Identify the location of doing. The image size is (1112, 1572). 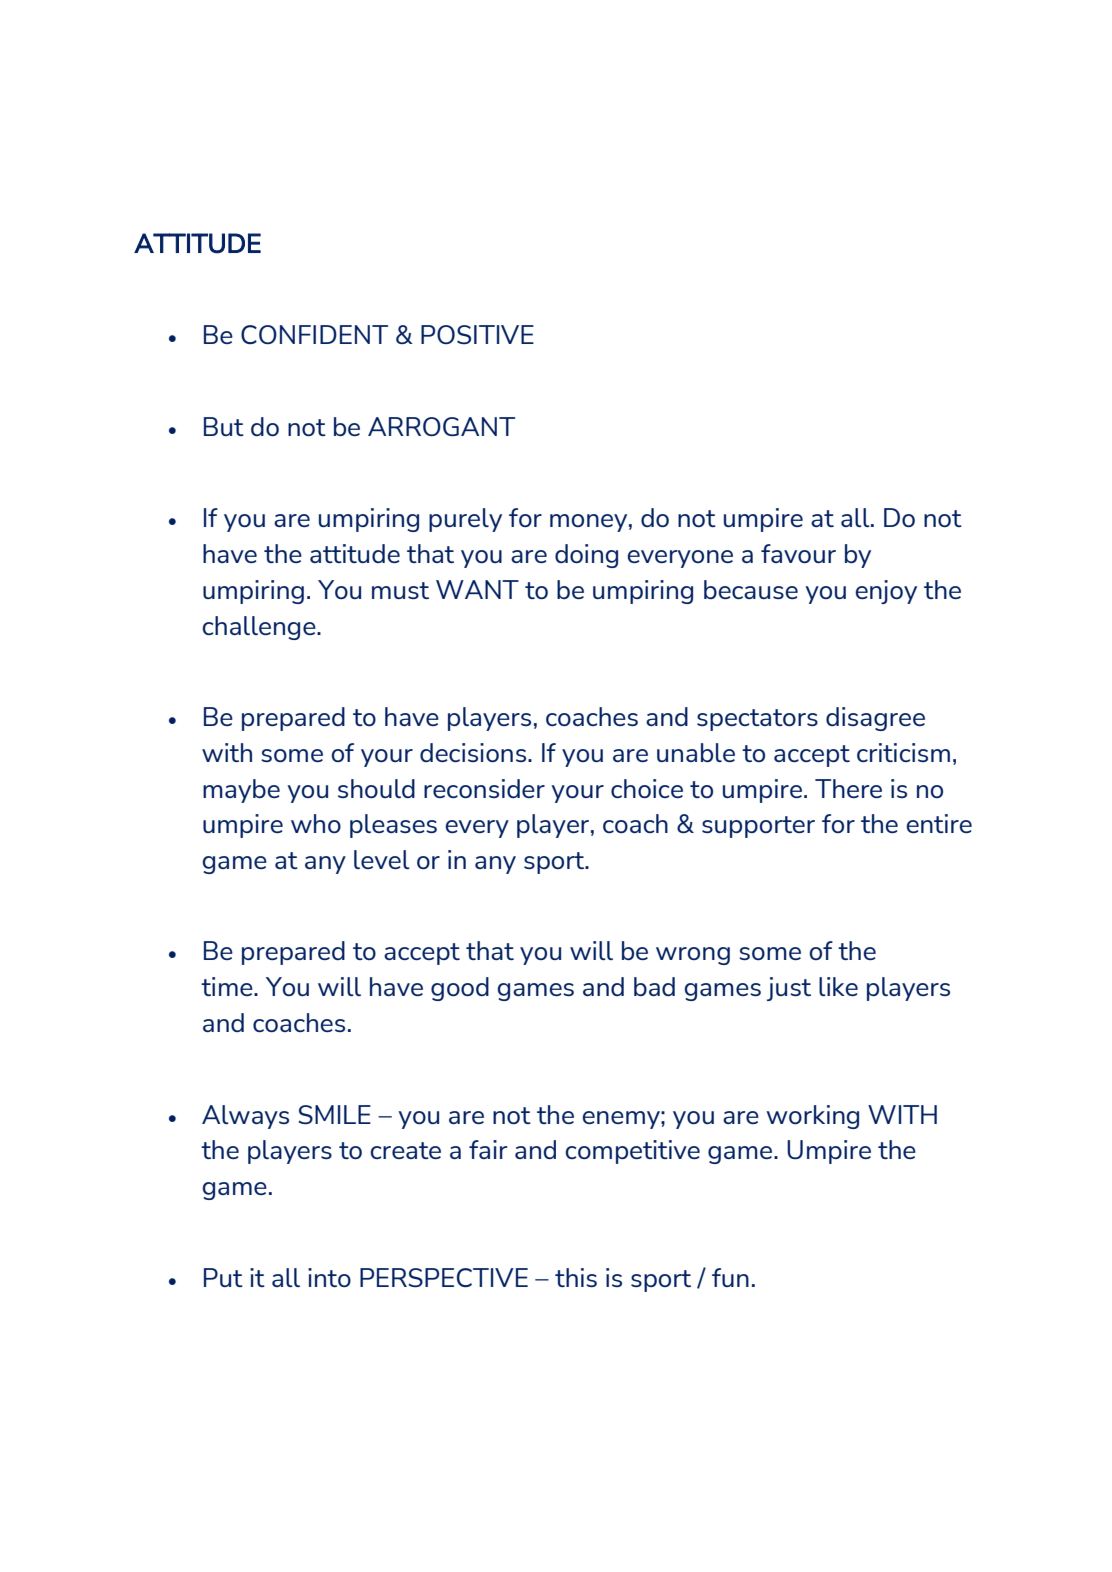
(586, 556).
